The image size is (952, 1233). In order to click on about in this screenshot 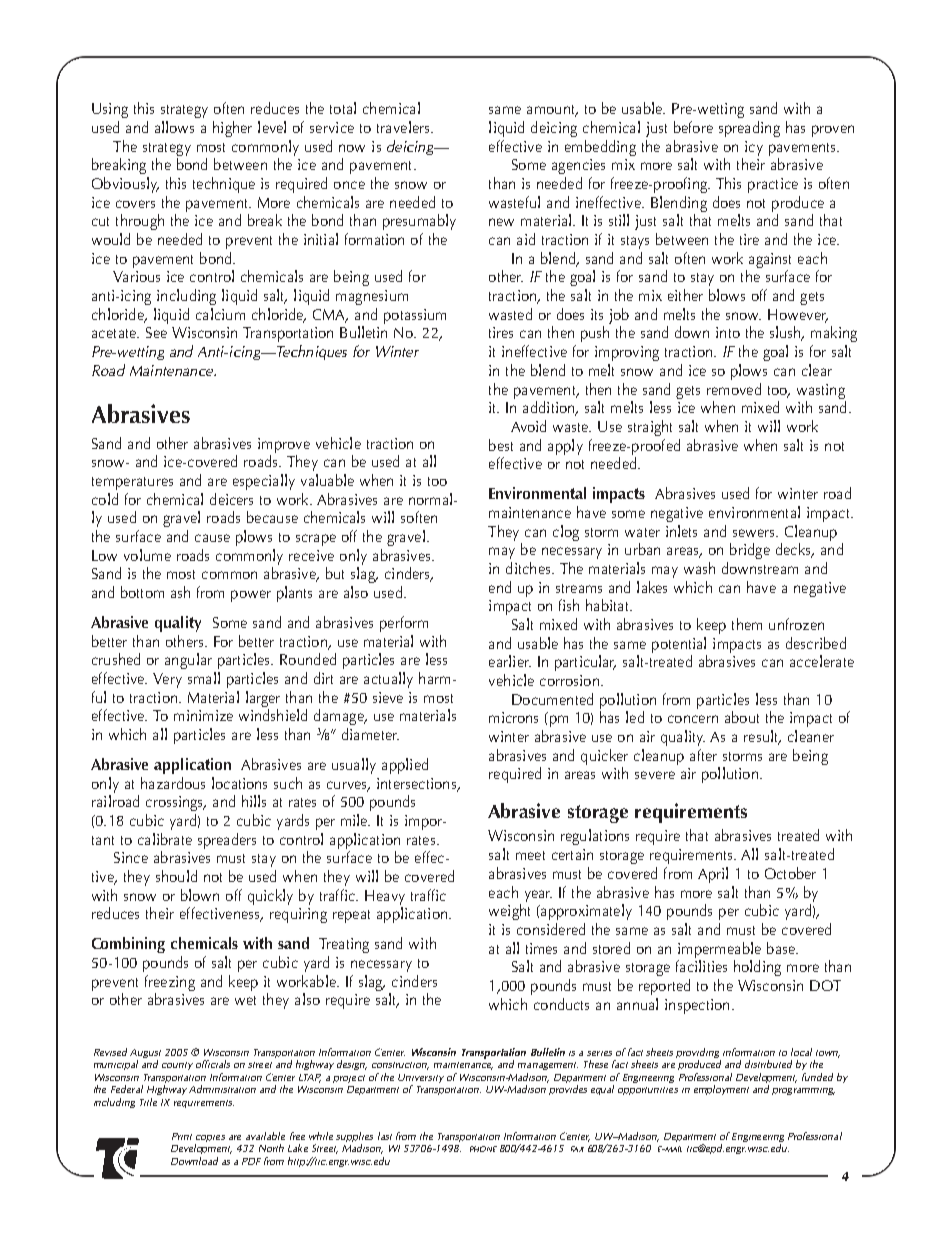, I will do `click(742, 717)`.
